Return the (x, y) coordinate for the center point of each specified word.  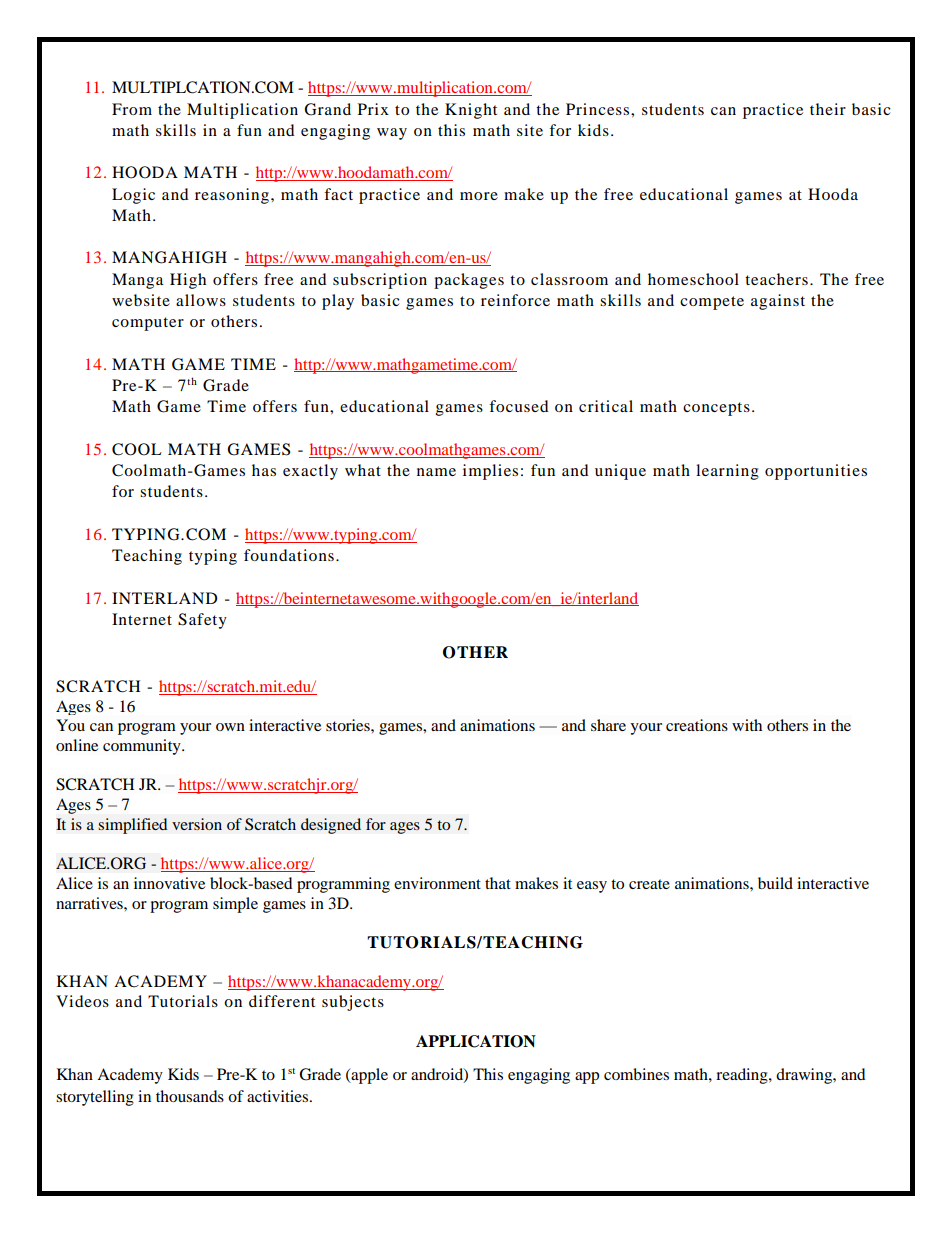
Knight (471, 111)
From (132, 109)
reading (743, 1076)
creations (697, 725)
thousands (190, 1096)
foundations (289, 555)
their (828, 109)
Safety (202, 621)
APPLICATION (476, 1041)
